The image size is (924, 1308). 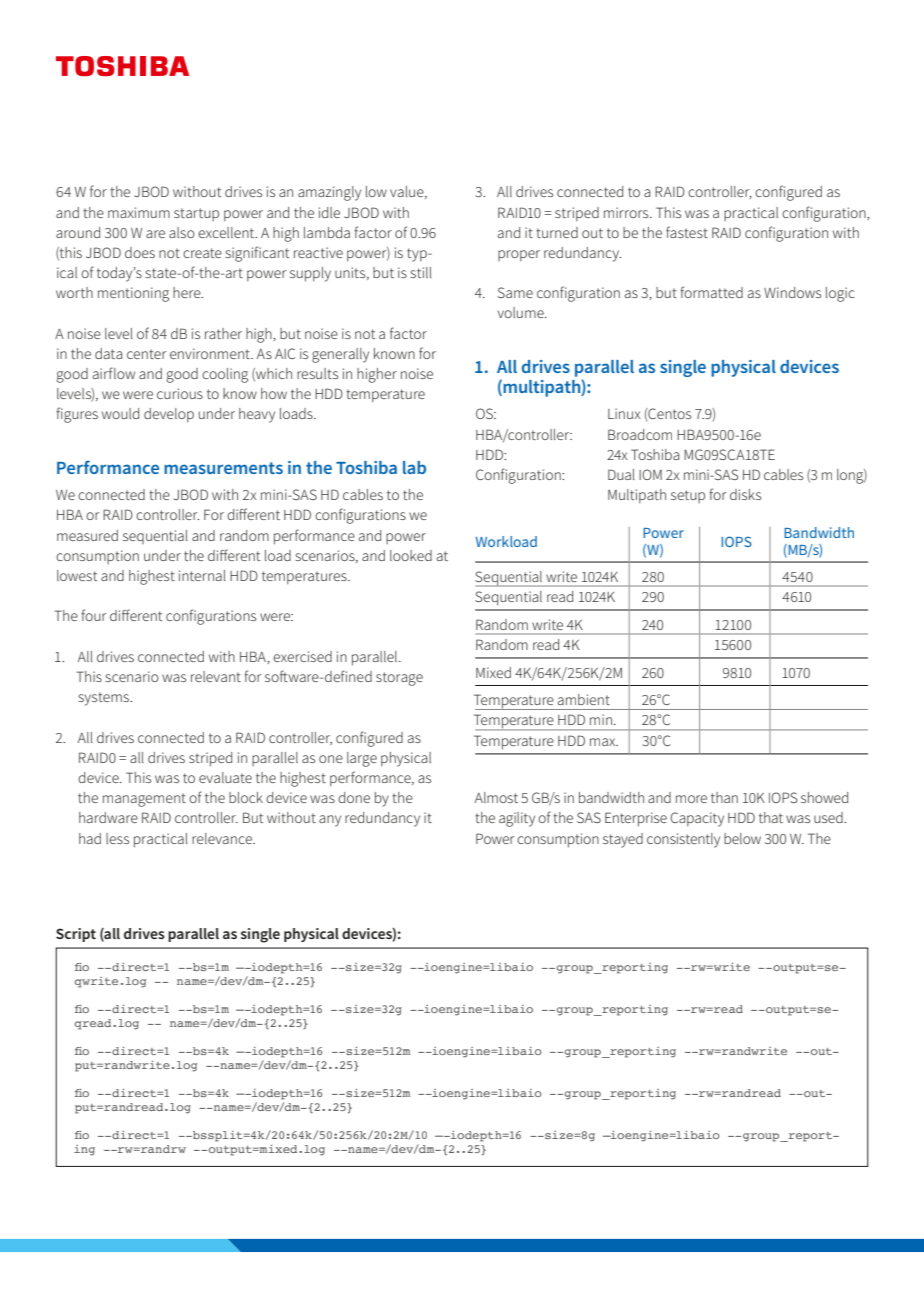 I want to click on Script, so click(x=76, y=935).
